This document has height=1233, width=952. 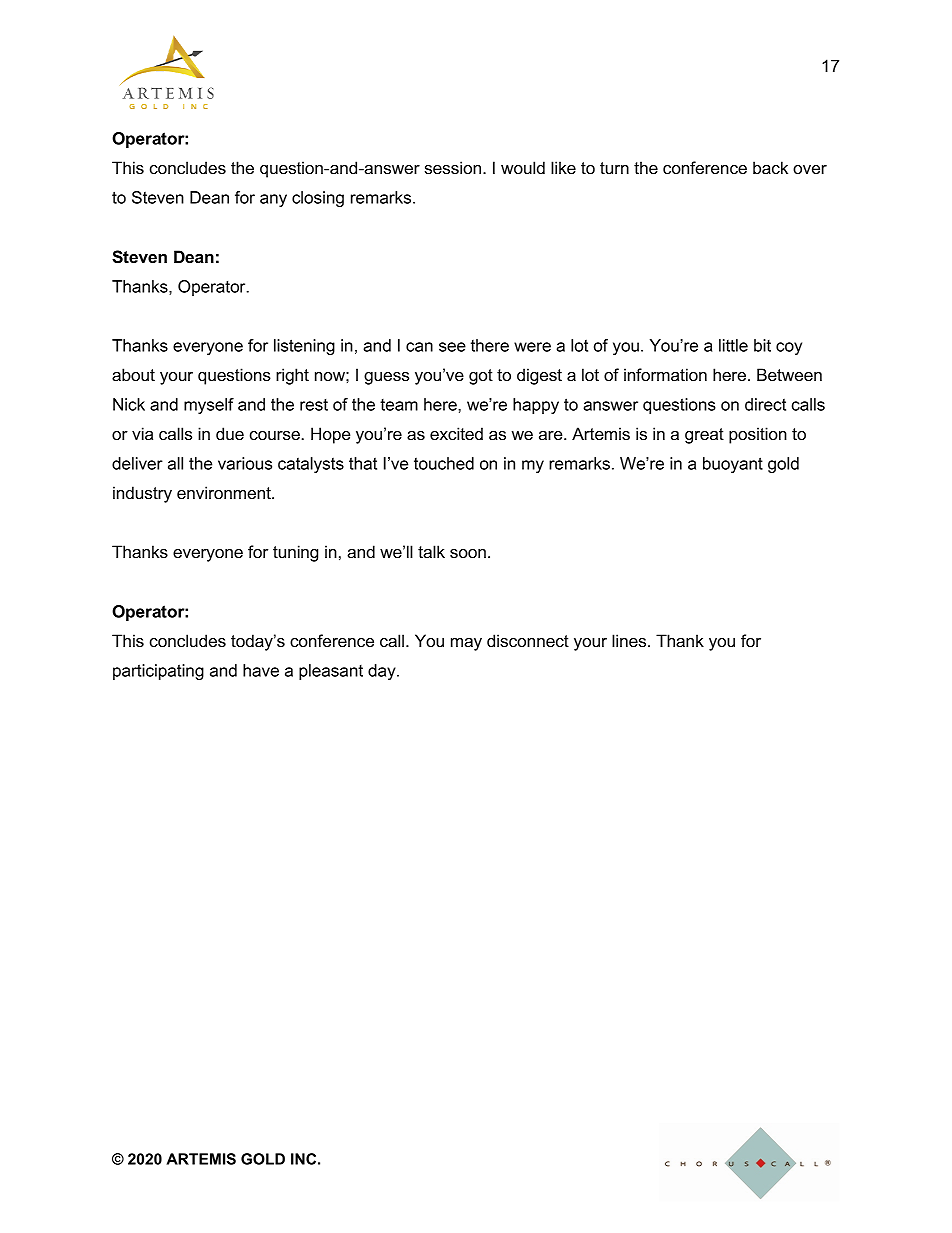 What do you see at coordinates (733, 465) in the document?
I see `buoyant` at bounding box center [733, 465].
